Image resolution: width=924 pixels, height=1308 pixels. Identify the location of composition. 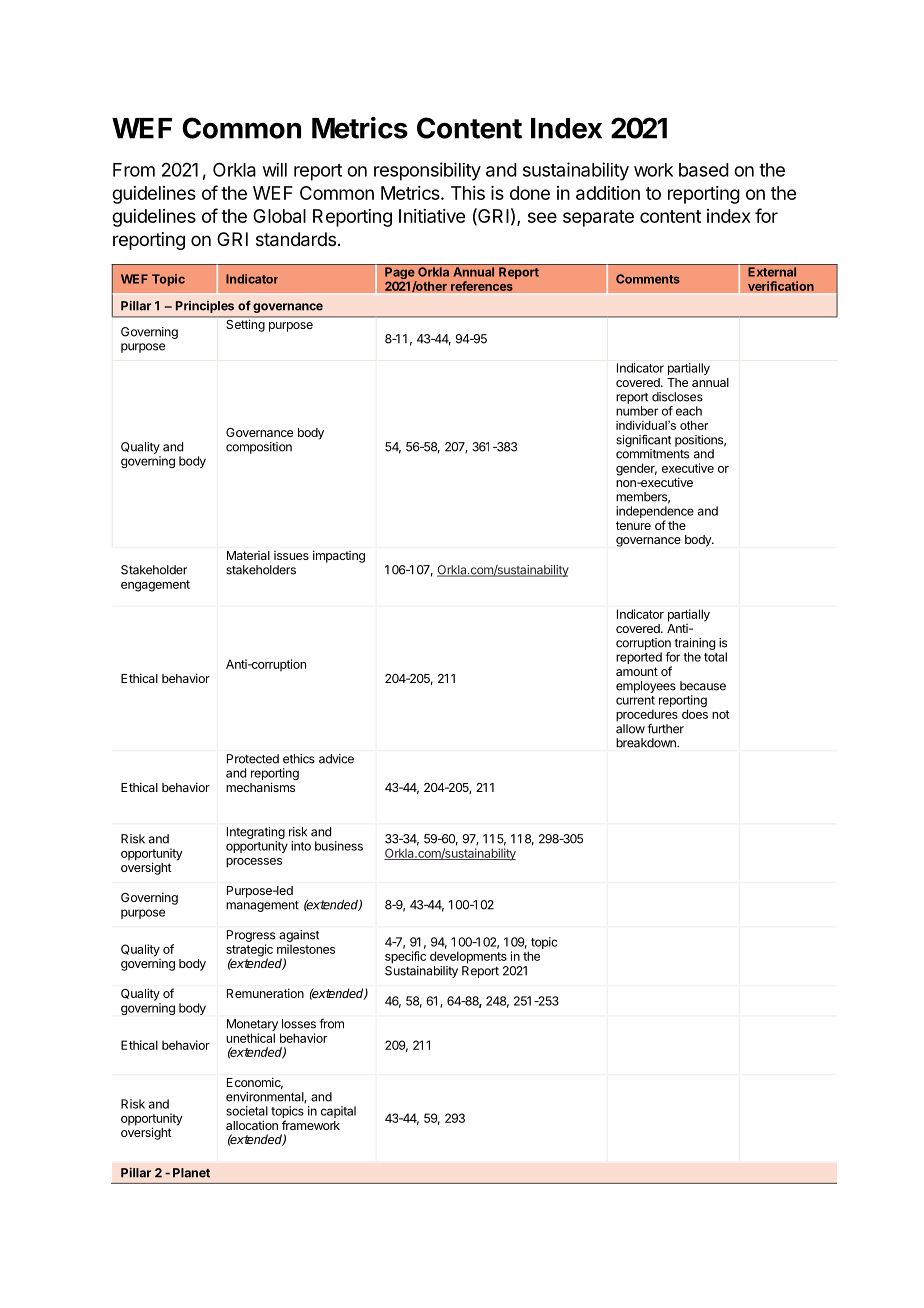
(259, 448).
